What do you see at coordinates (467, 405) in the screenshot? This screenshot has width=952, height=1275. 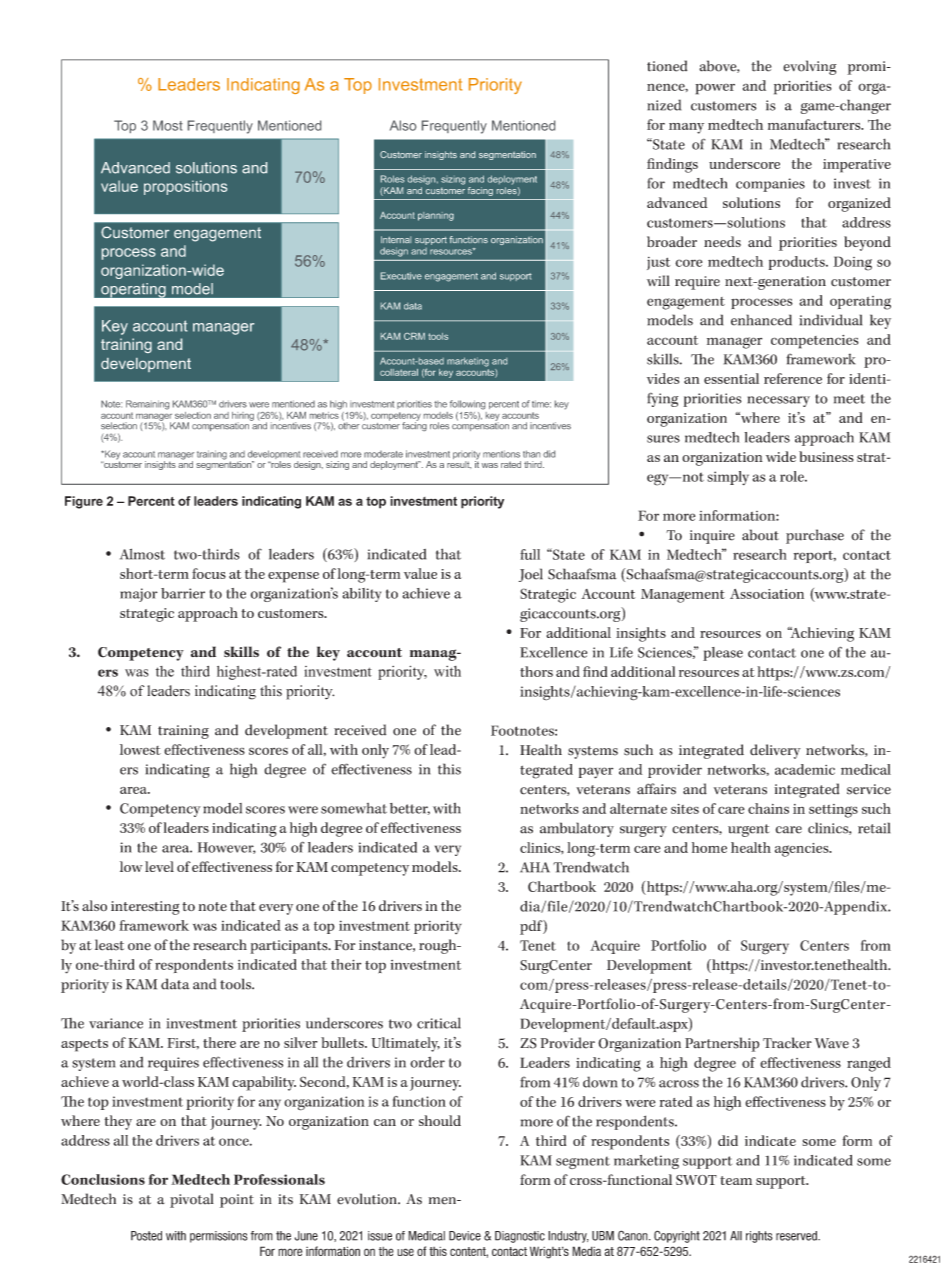 I see `following` at bounding box center [467, 405].
